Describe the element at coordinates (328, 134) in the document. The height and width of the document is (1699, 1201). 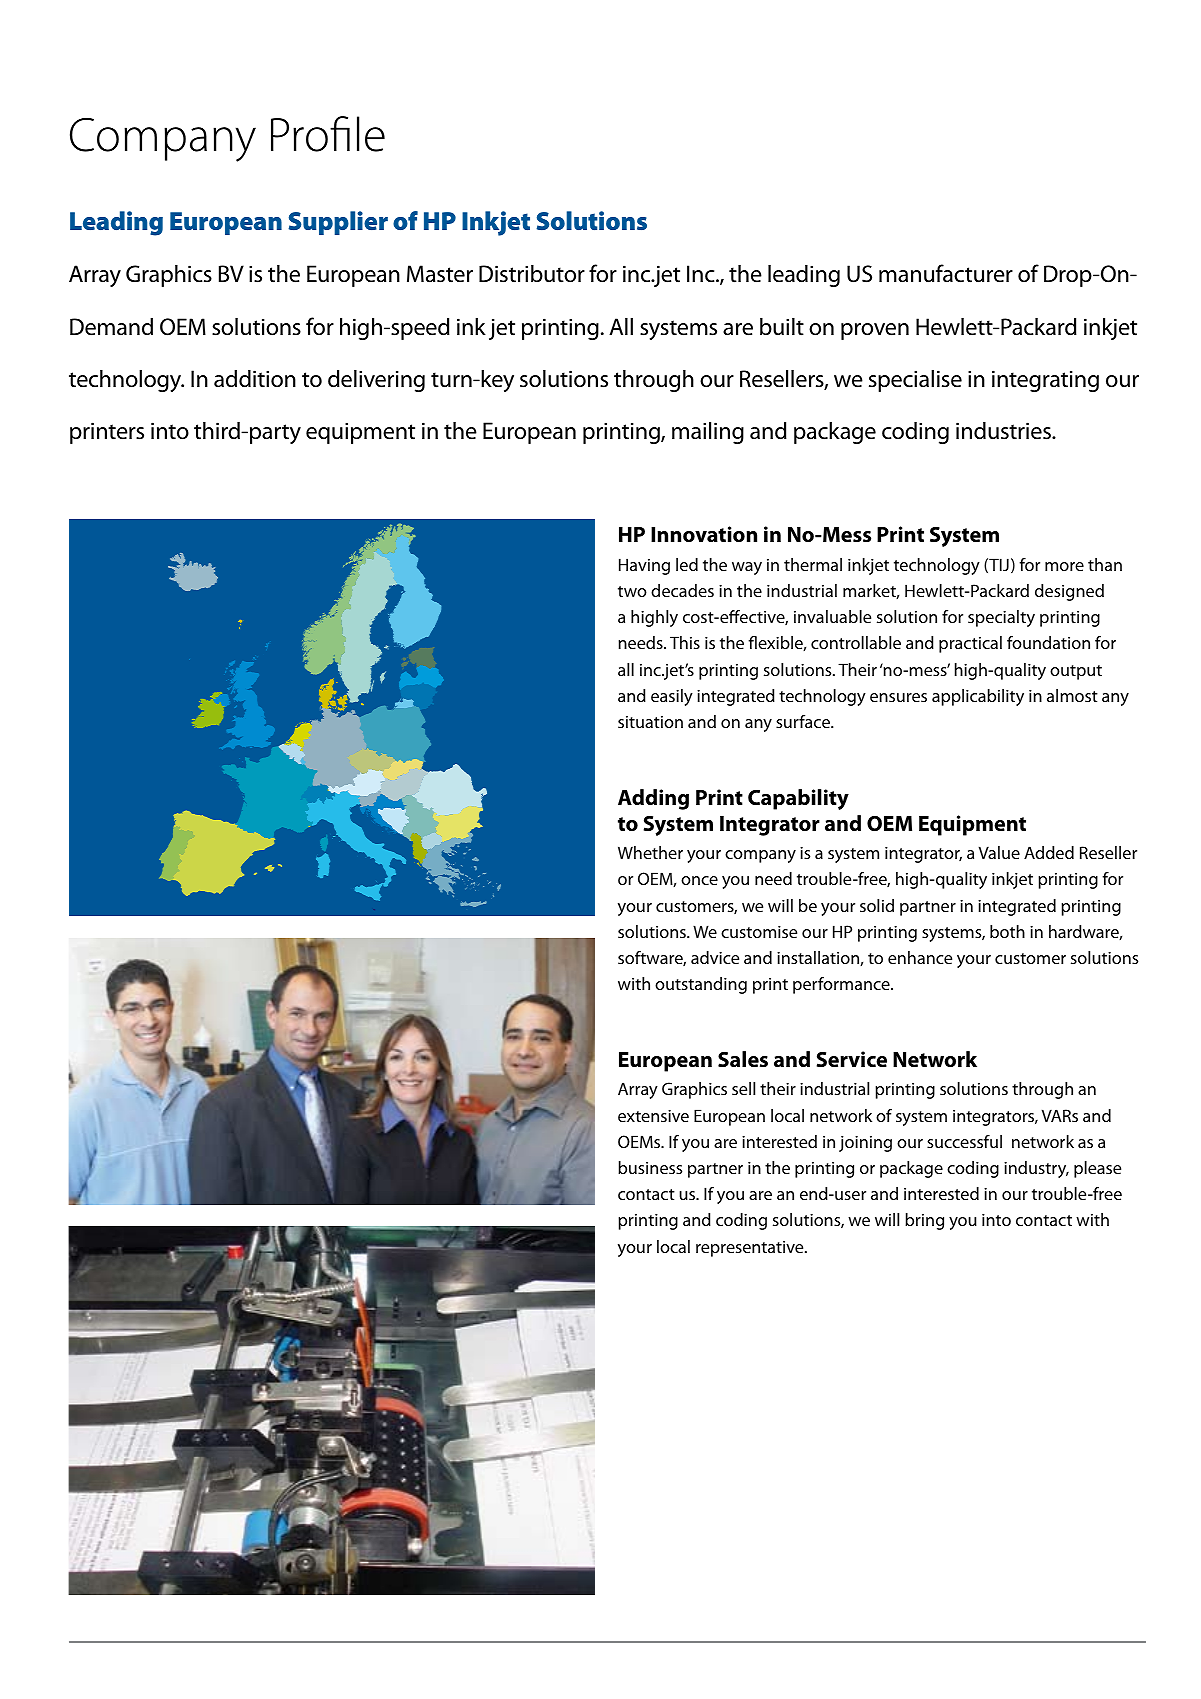
I see `Profile` at that location.
